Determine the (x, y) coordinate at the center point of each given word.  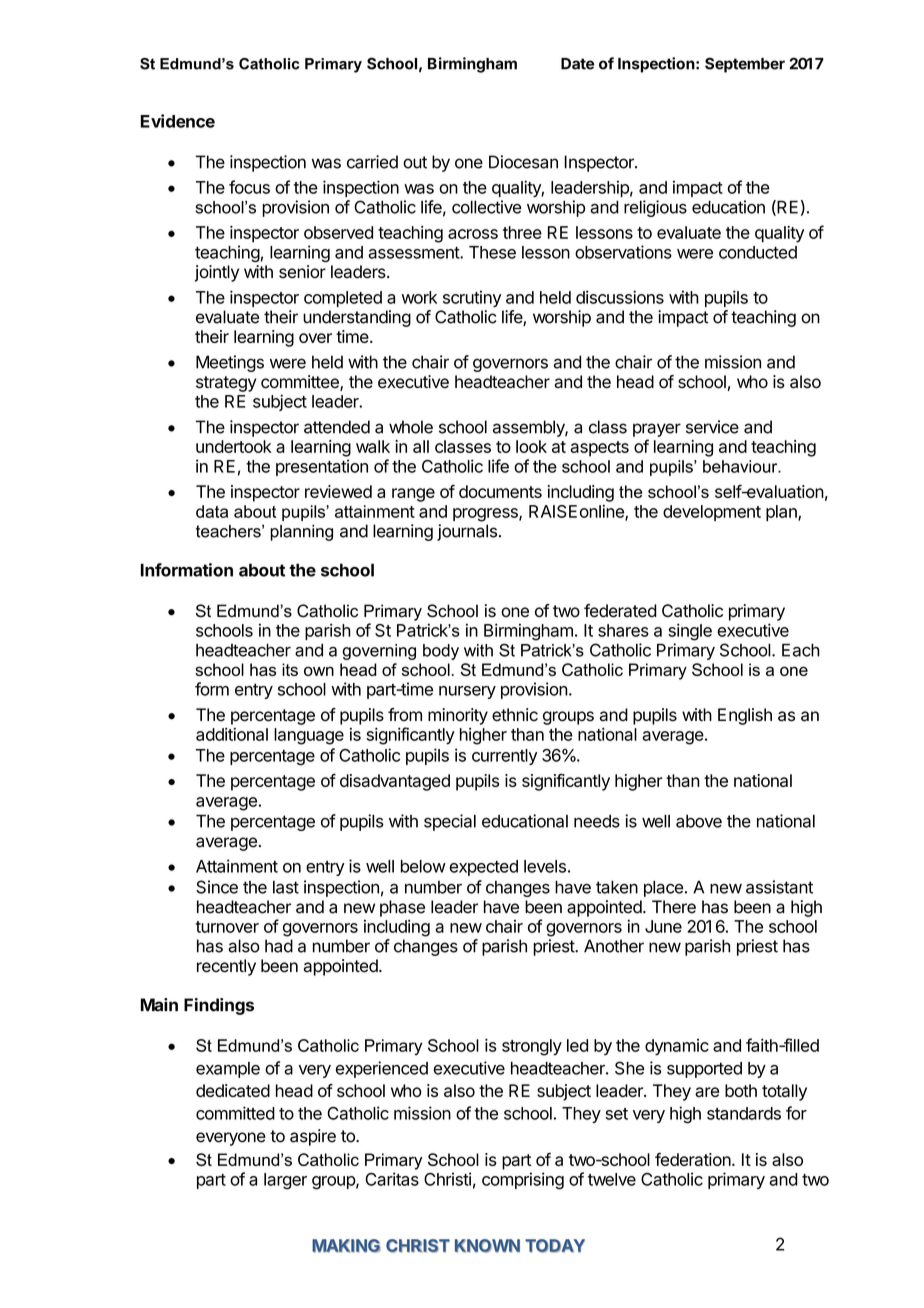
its (290, 669)
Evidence (178, 121)
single (690, 632)
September (745, 65)
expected (483, 868)
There (674, 907)
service (712, 427)
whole (411, 427)
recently (226, 967)
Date (577, 64)
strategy (226, 384)
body (441, 652)
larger (285, 1181)
